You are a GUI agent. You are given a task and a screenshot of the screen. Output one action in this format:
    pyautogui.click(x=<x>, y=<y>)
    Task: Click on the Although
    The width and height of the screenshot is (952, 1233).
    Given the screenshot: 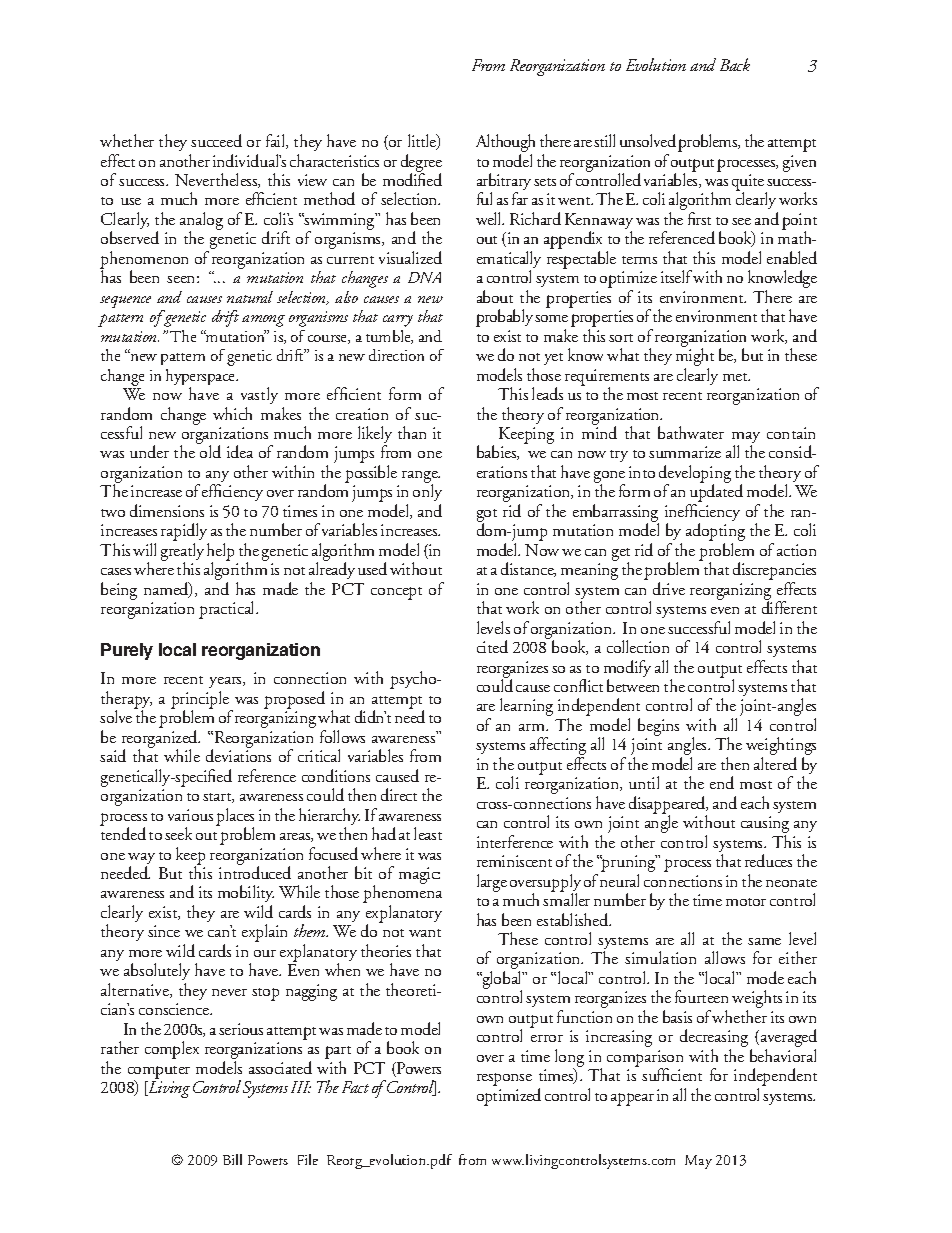 What is the action you would take?
    pyautogui.click(x=505, y=144)
